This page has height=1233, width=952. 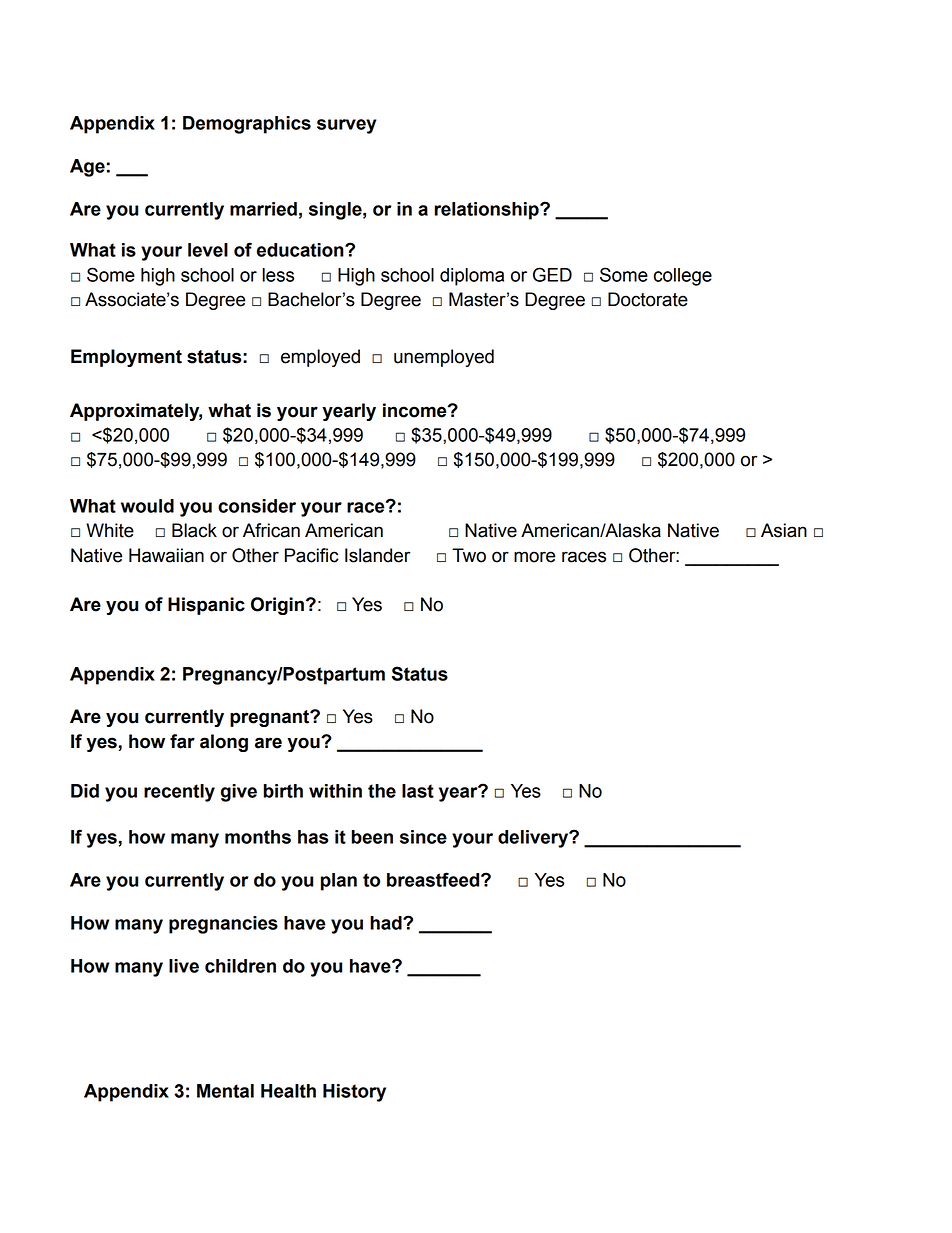 I want to click on survey, so click(x=346, y=126).
